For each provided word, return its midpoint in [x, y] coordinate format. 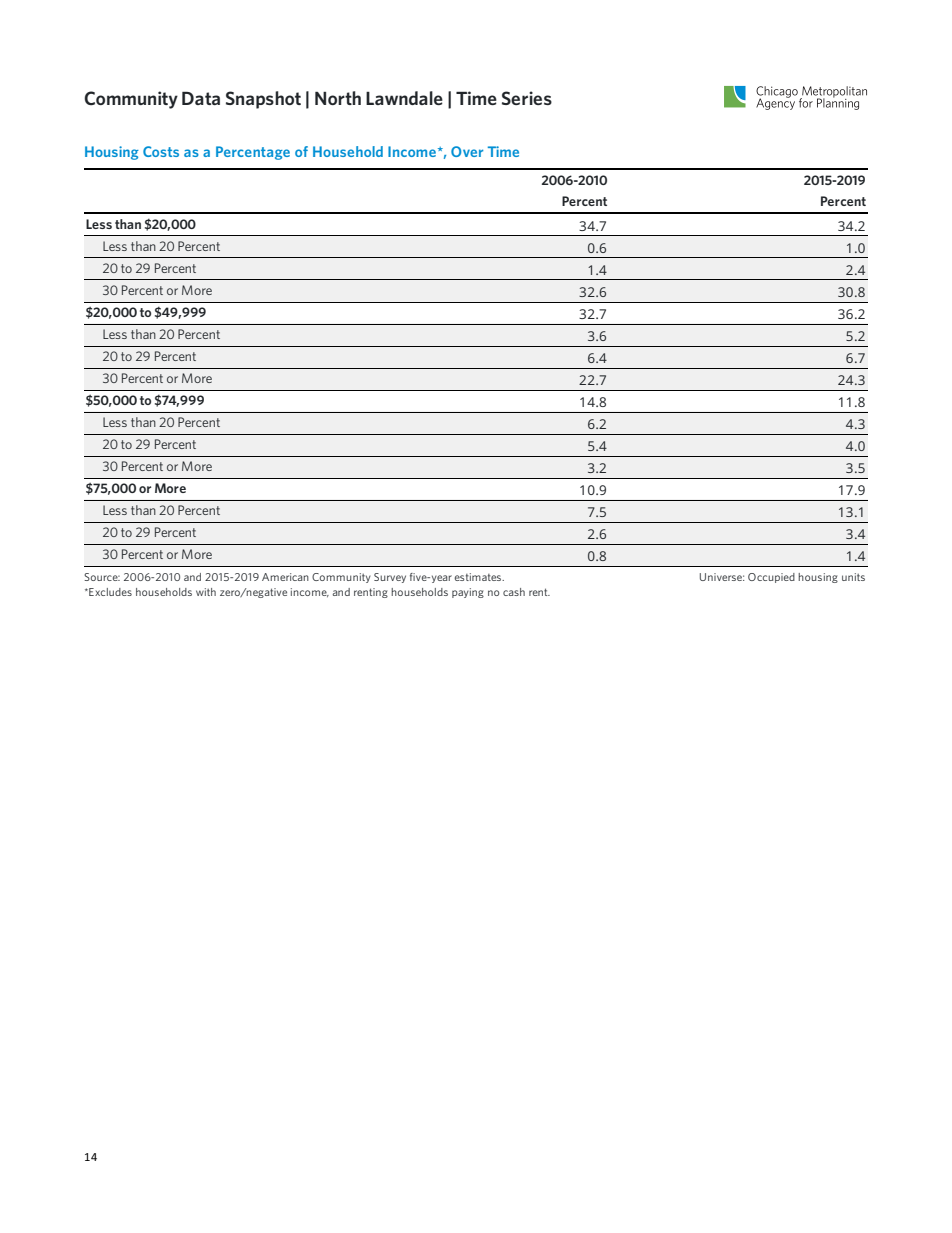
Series [527, 98]
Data [201, 98]
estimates [479, 577]
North [338, 98]
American [285, 577]
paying [468, 593]
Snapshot [263, 100]
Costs [161, 151]
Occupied [771, 578]
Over [467, 151]
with [206, 592]
